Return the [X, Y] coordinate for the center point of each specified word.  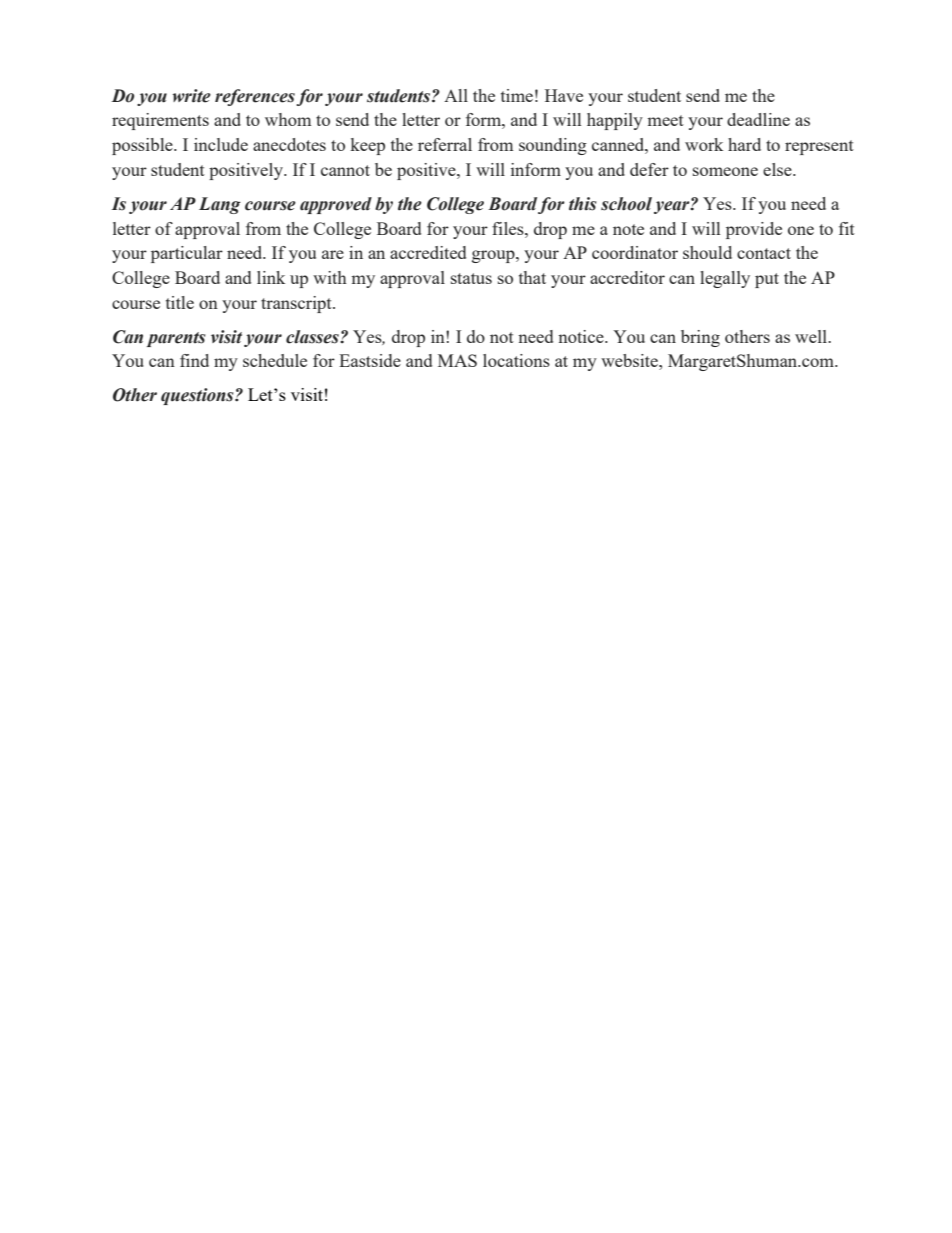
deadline [758, 119]
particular [187, 254]
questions [198, 396]
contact [764, 253]
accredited [428, 252]
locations [516, 360]
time [517, 95]
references [255, 97]
